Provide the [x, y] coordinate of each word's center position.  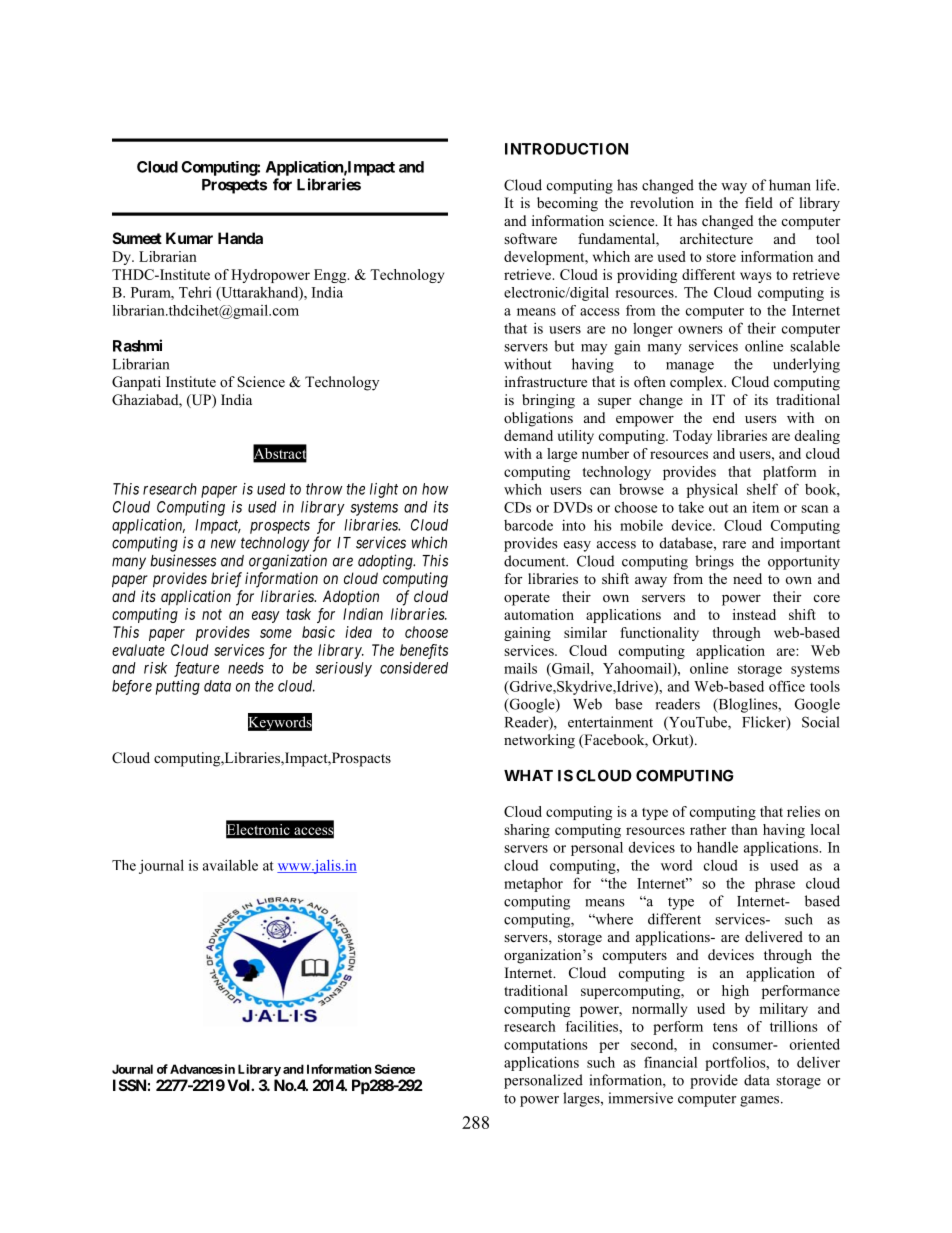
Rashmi [137, 345]
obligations [538, 419]
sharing [527, 831]
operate [527, 599]
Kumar [189, 238]
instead [754, 614]
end [724, 417]
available [230, 865]
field [759, 202]
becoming [567, 204]
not [212, 614]
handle [717, 847]
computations [546, 1046]
